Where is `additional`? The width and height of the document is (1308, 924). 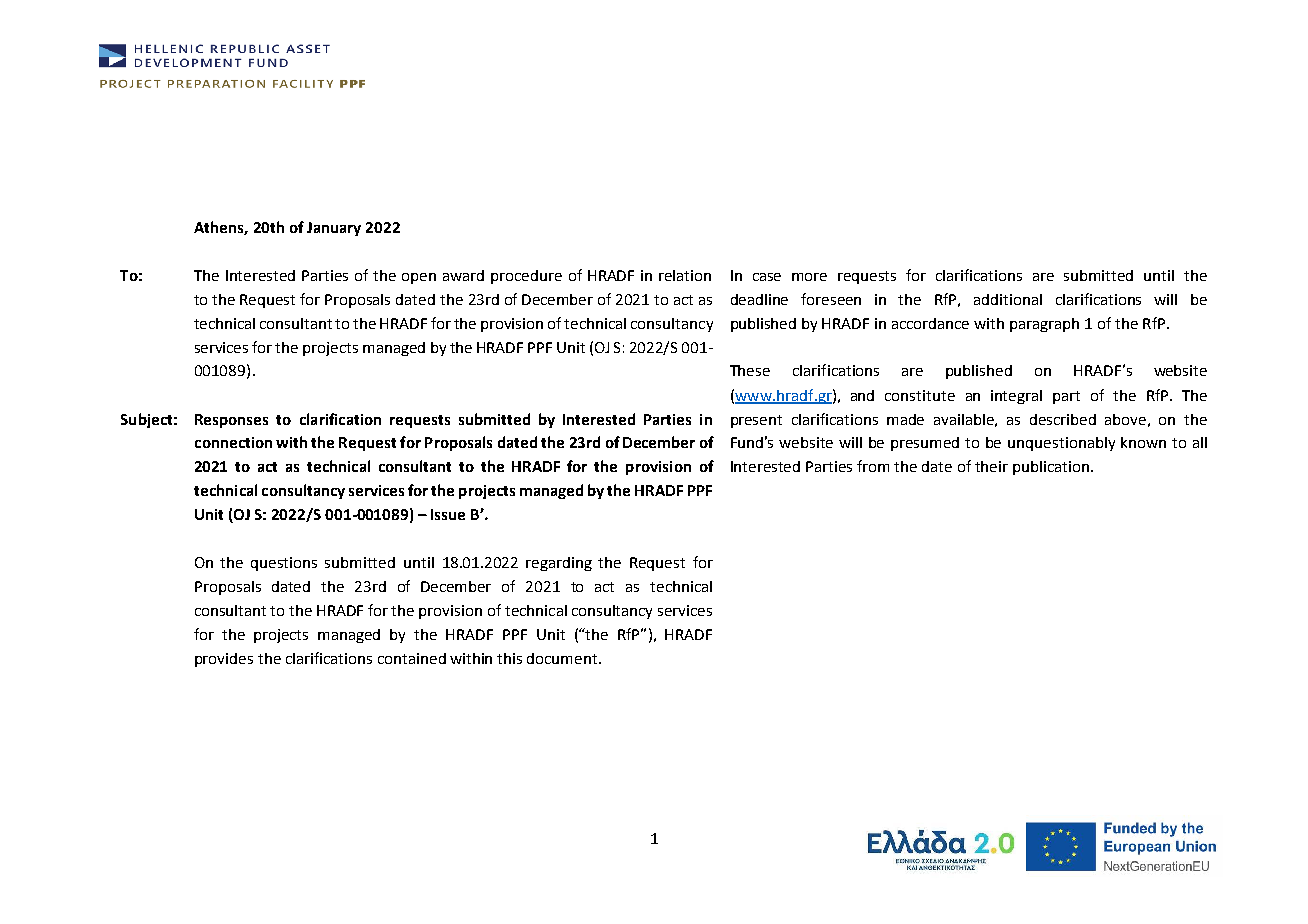 additional is located at coordinates (1008, 299).
